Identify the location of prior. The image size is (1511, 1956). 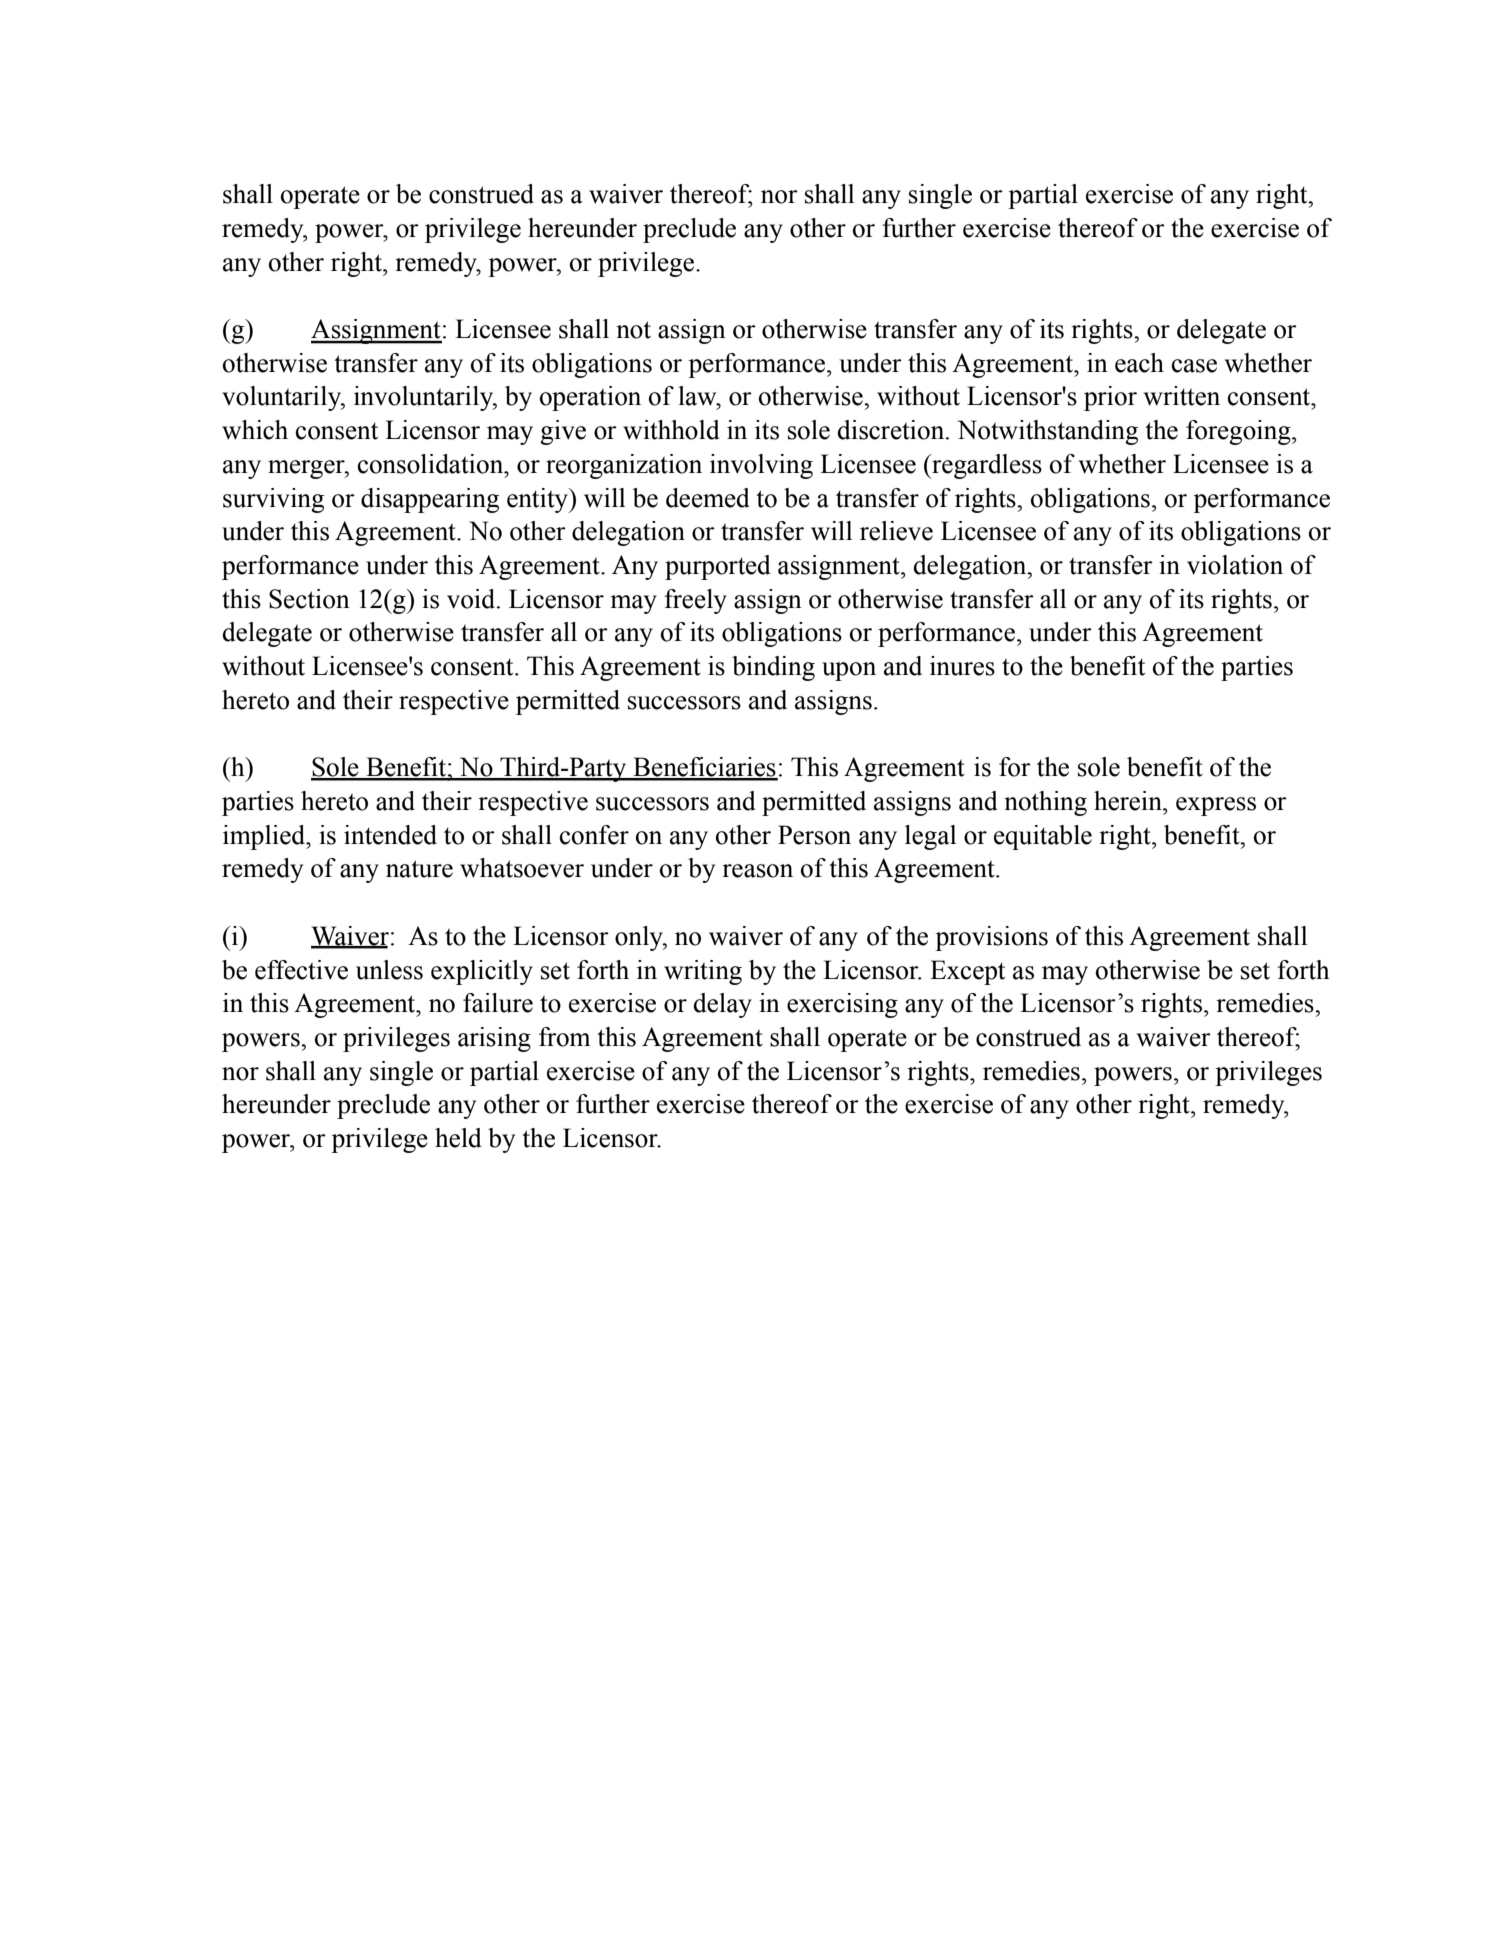
(1110, 398).
